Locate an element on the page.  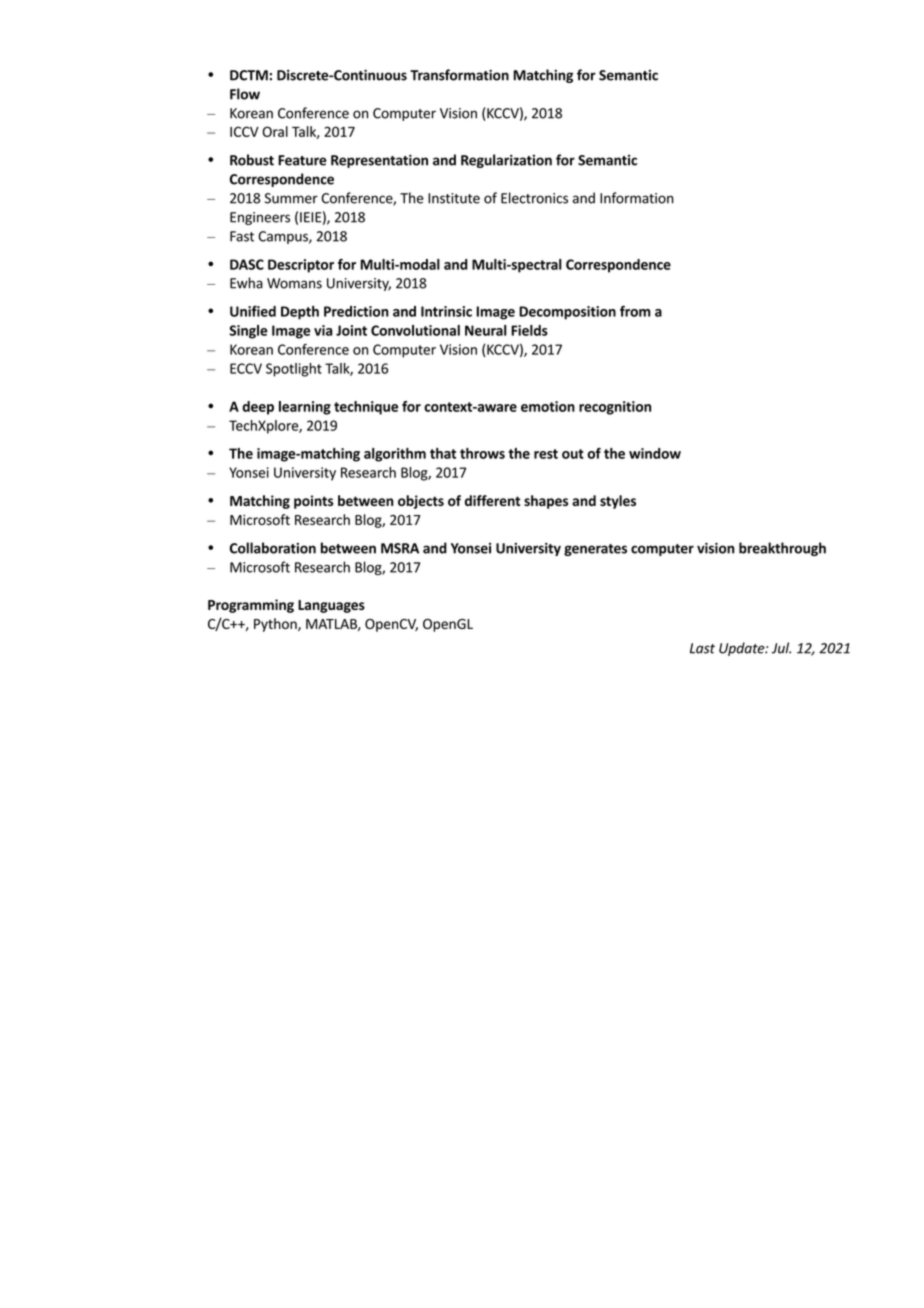
generates is located at coordinates (595, 550).
